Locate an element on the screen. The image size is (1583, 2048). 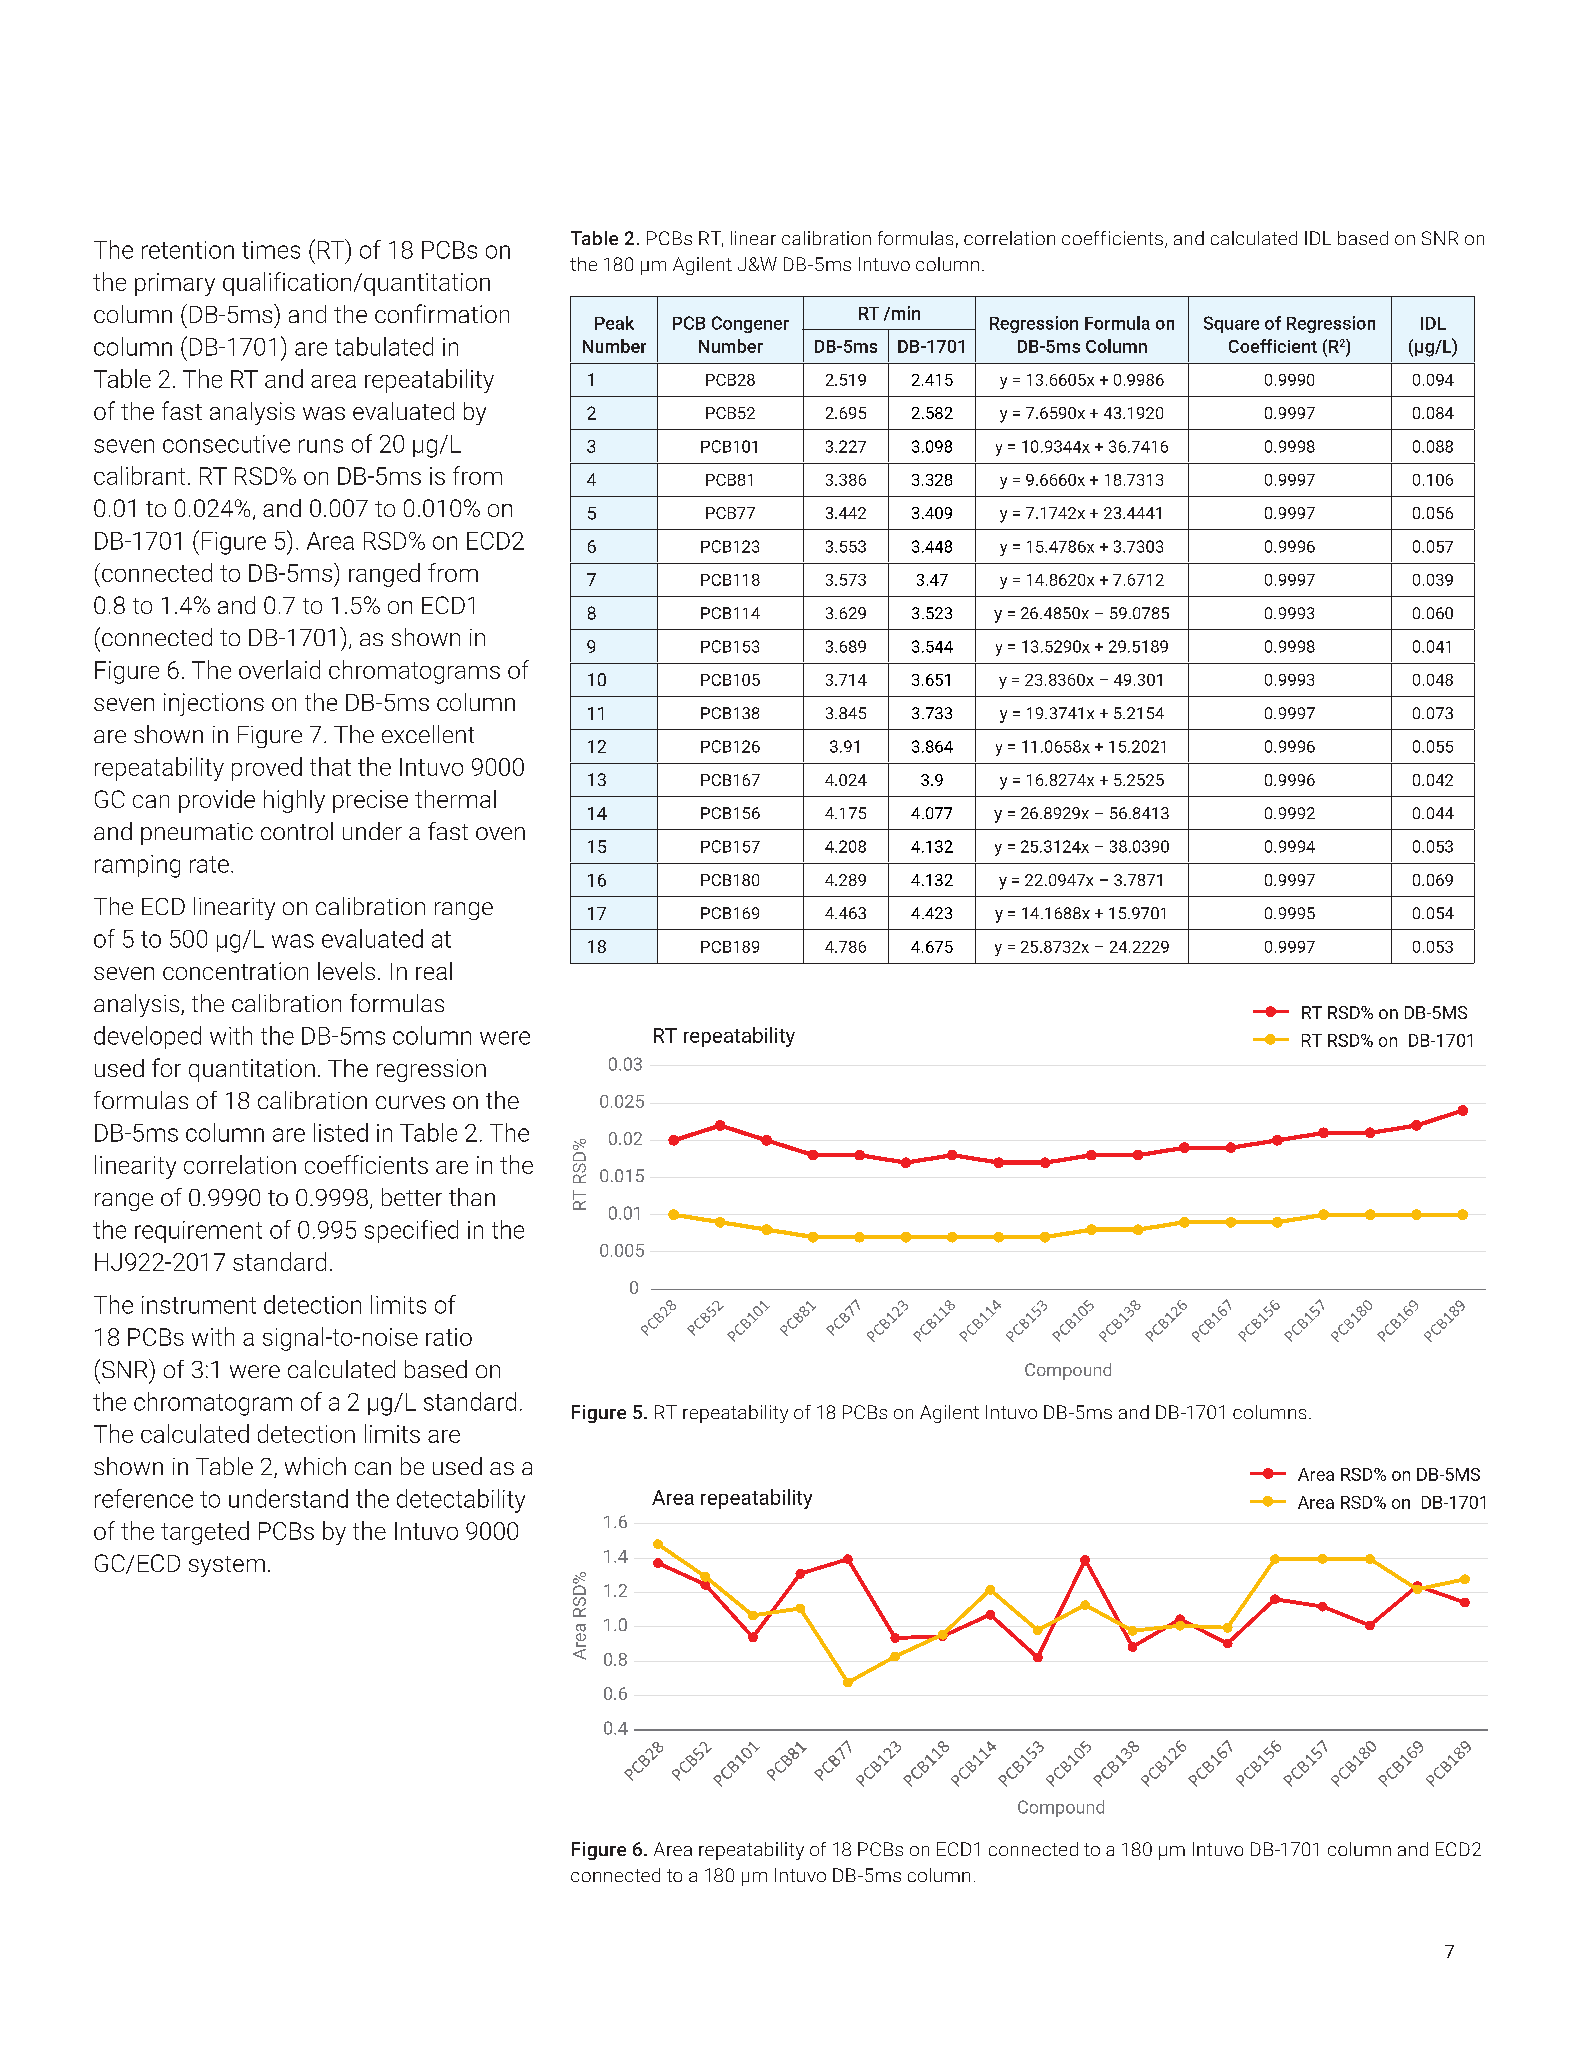
Congener is located at coordinates (750, 324).
